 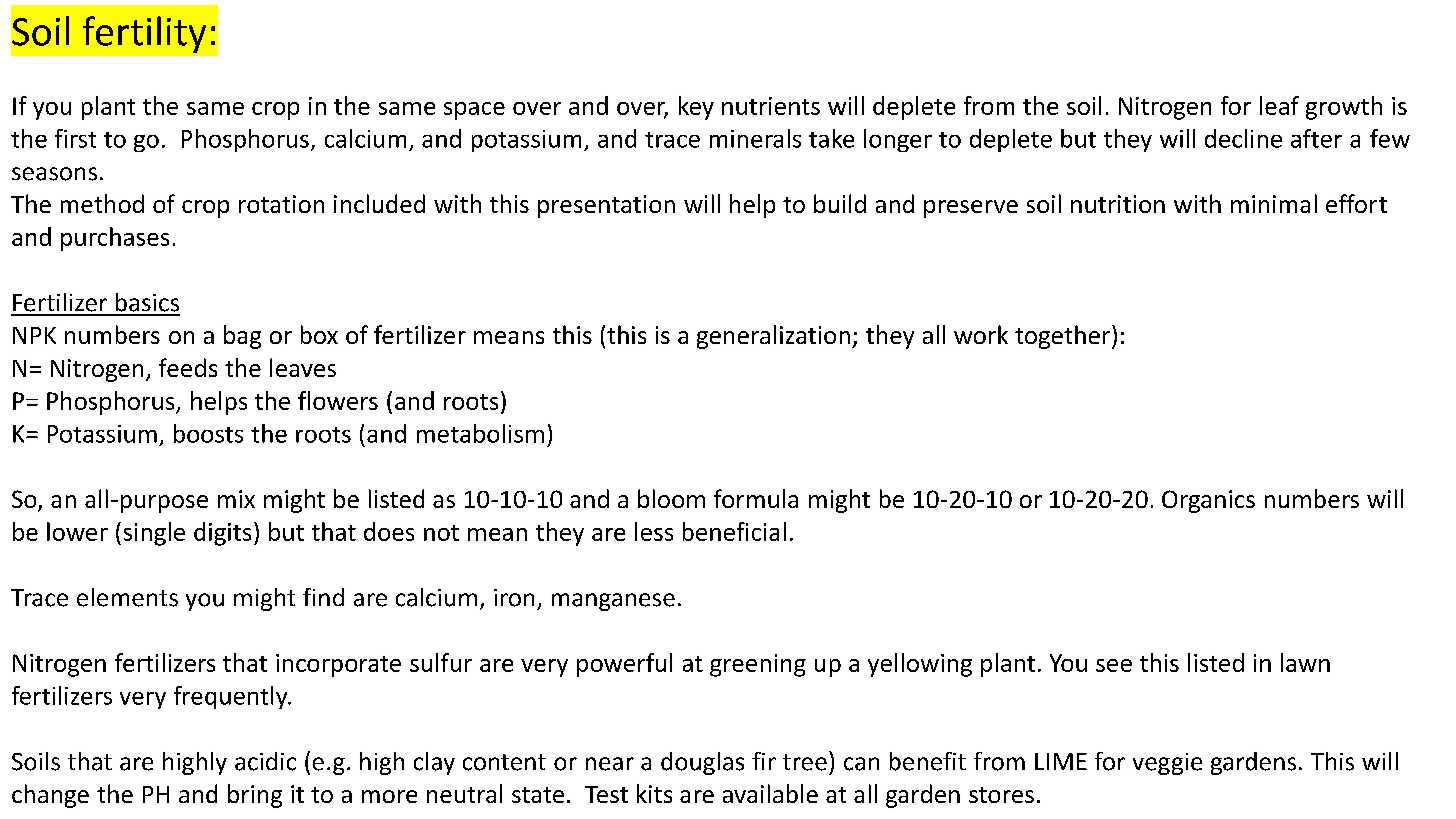 I want to click on key, so click(x=696, y=108).
